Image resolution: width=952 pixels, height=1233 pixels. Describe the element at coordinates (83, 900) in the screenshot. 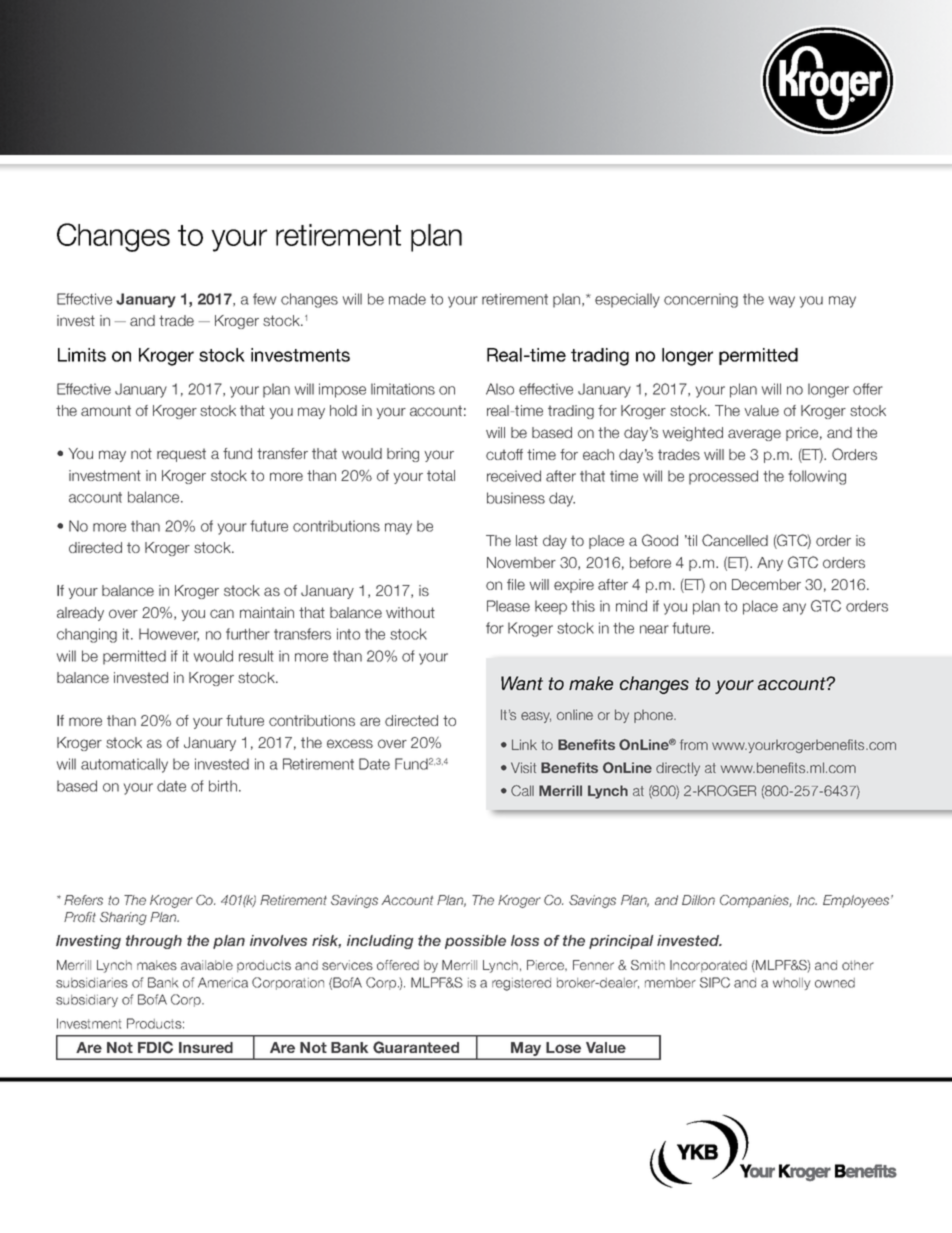

I see `Refers` at that location.
